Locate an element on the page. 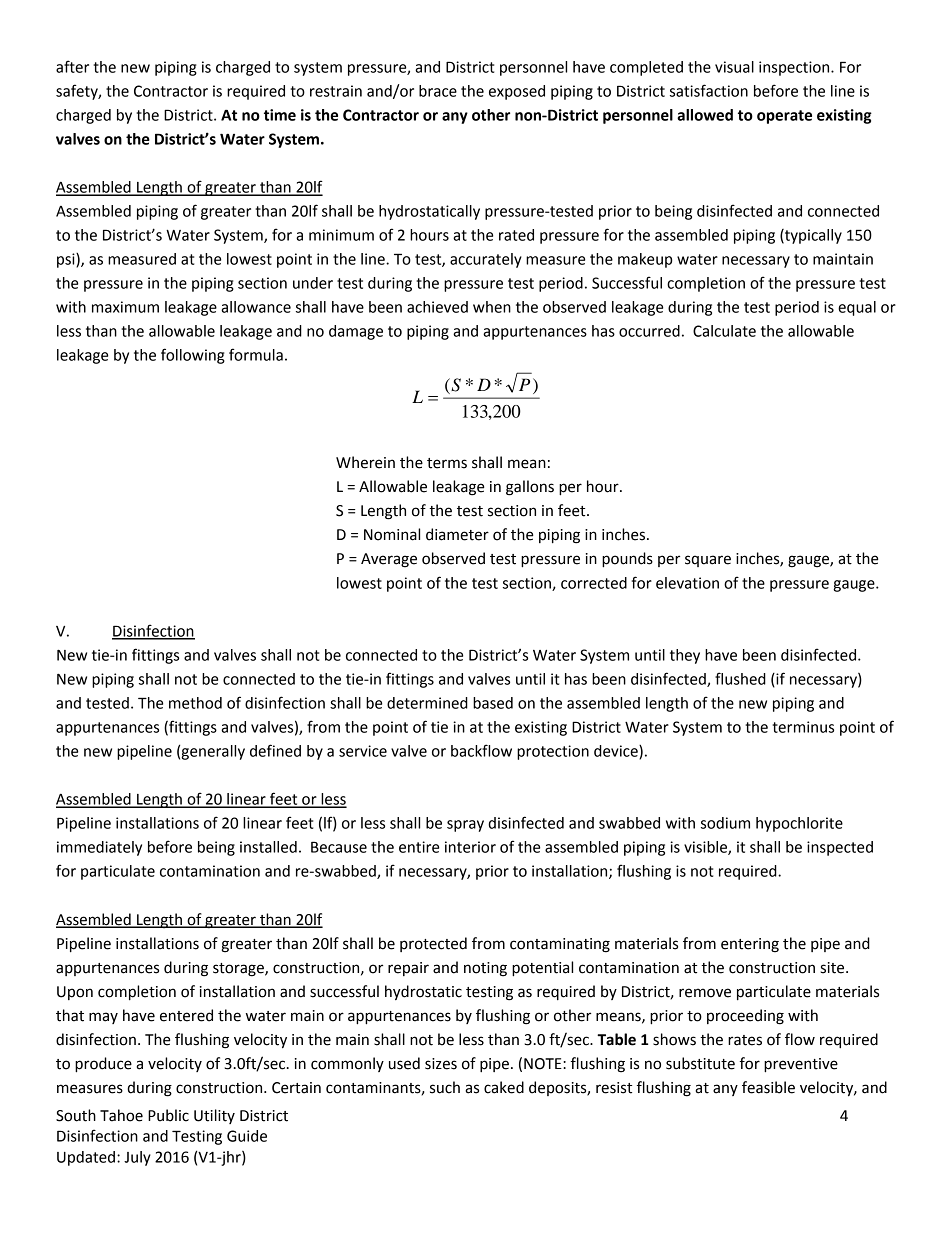  such is located at coordinates (445, 1087).
